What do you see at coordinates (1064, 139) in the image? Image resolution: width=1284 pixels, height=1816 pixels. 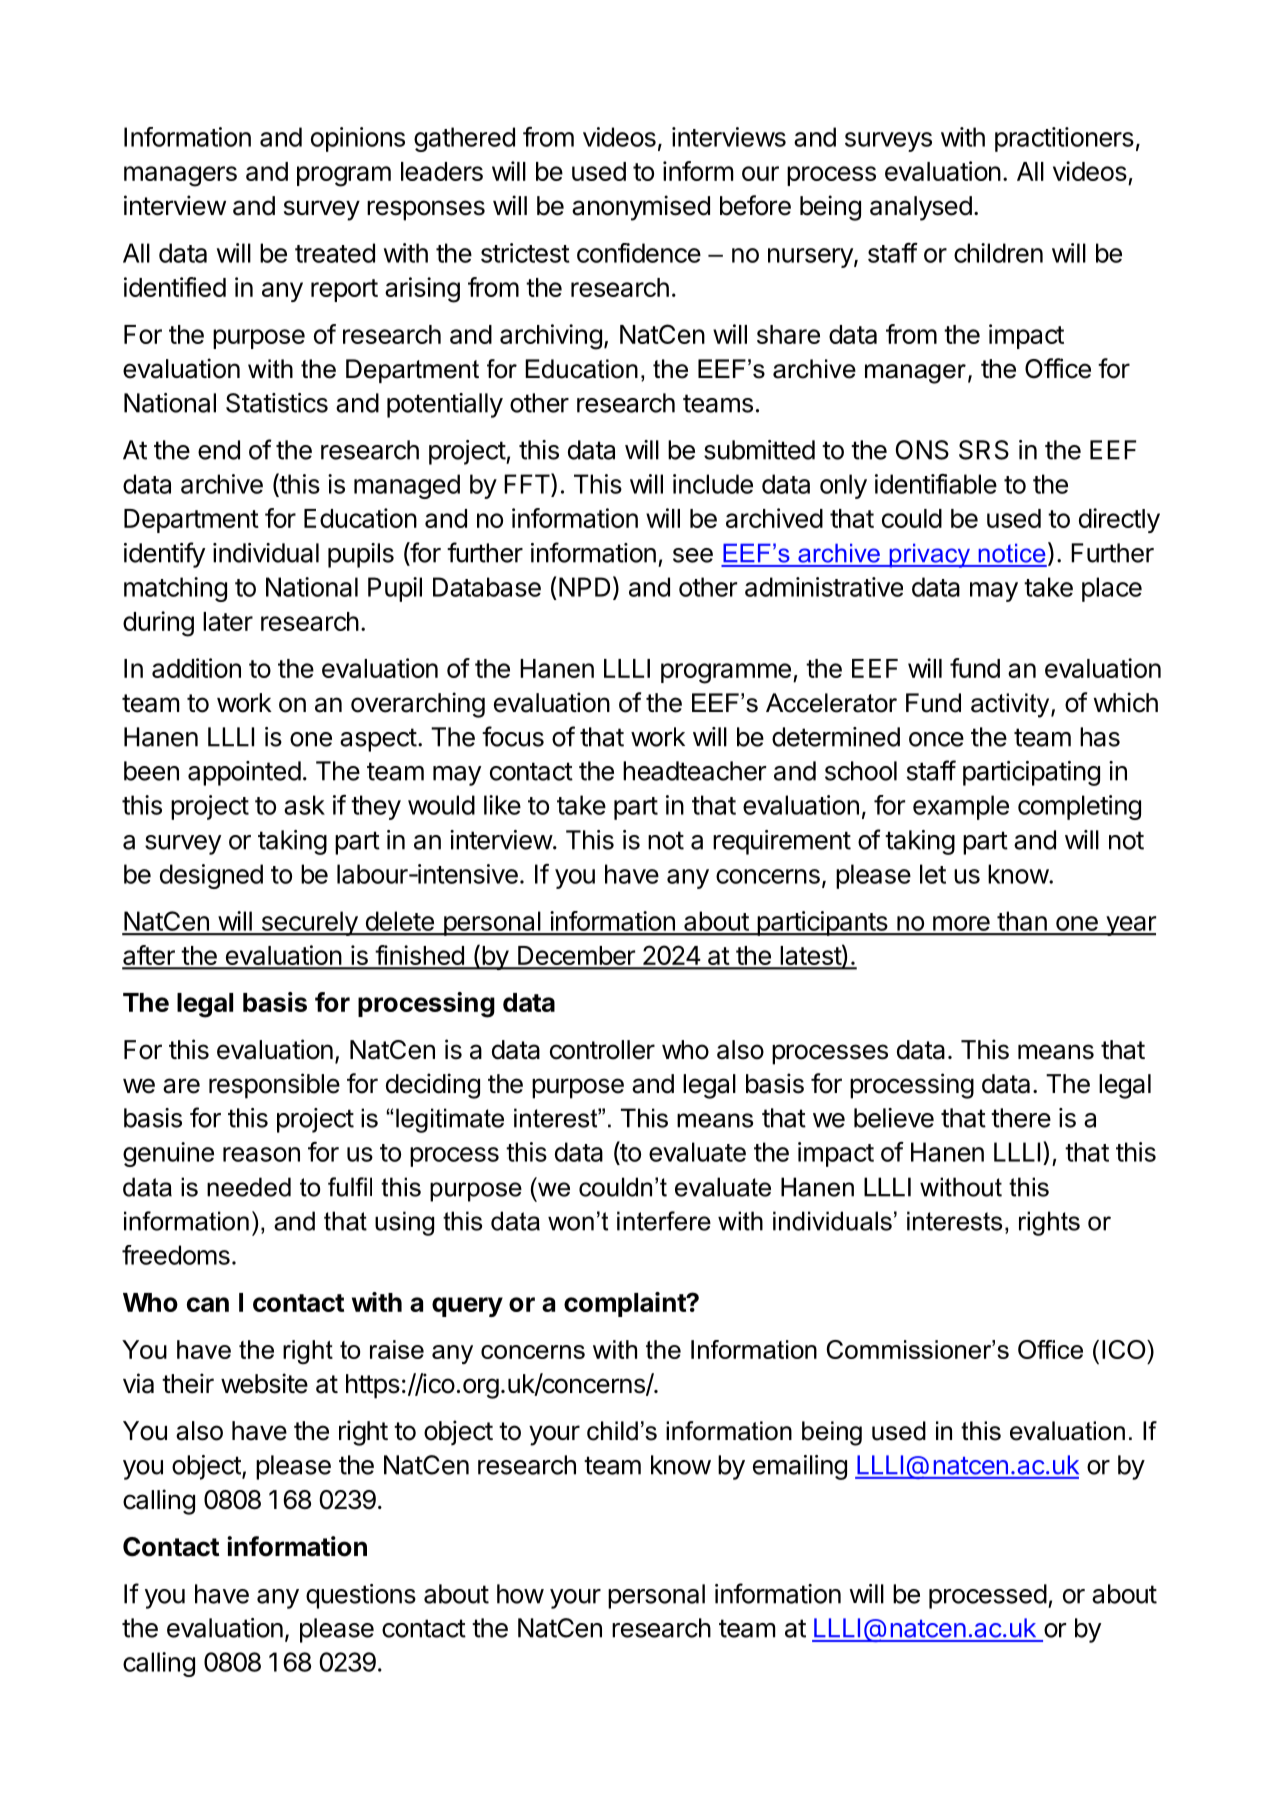 I see `practitioners` at bounding box center [1064, 139].
